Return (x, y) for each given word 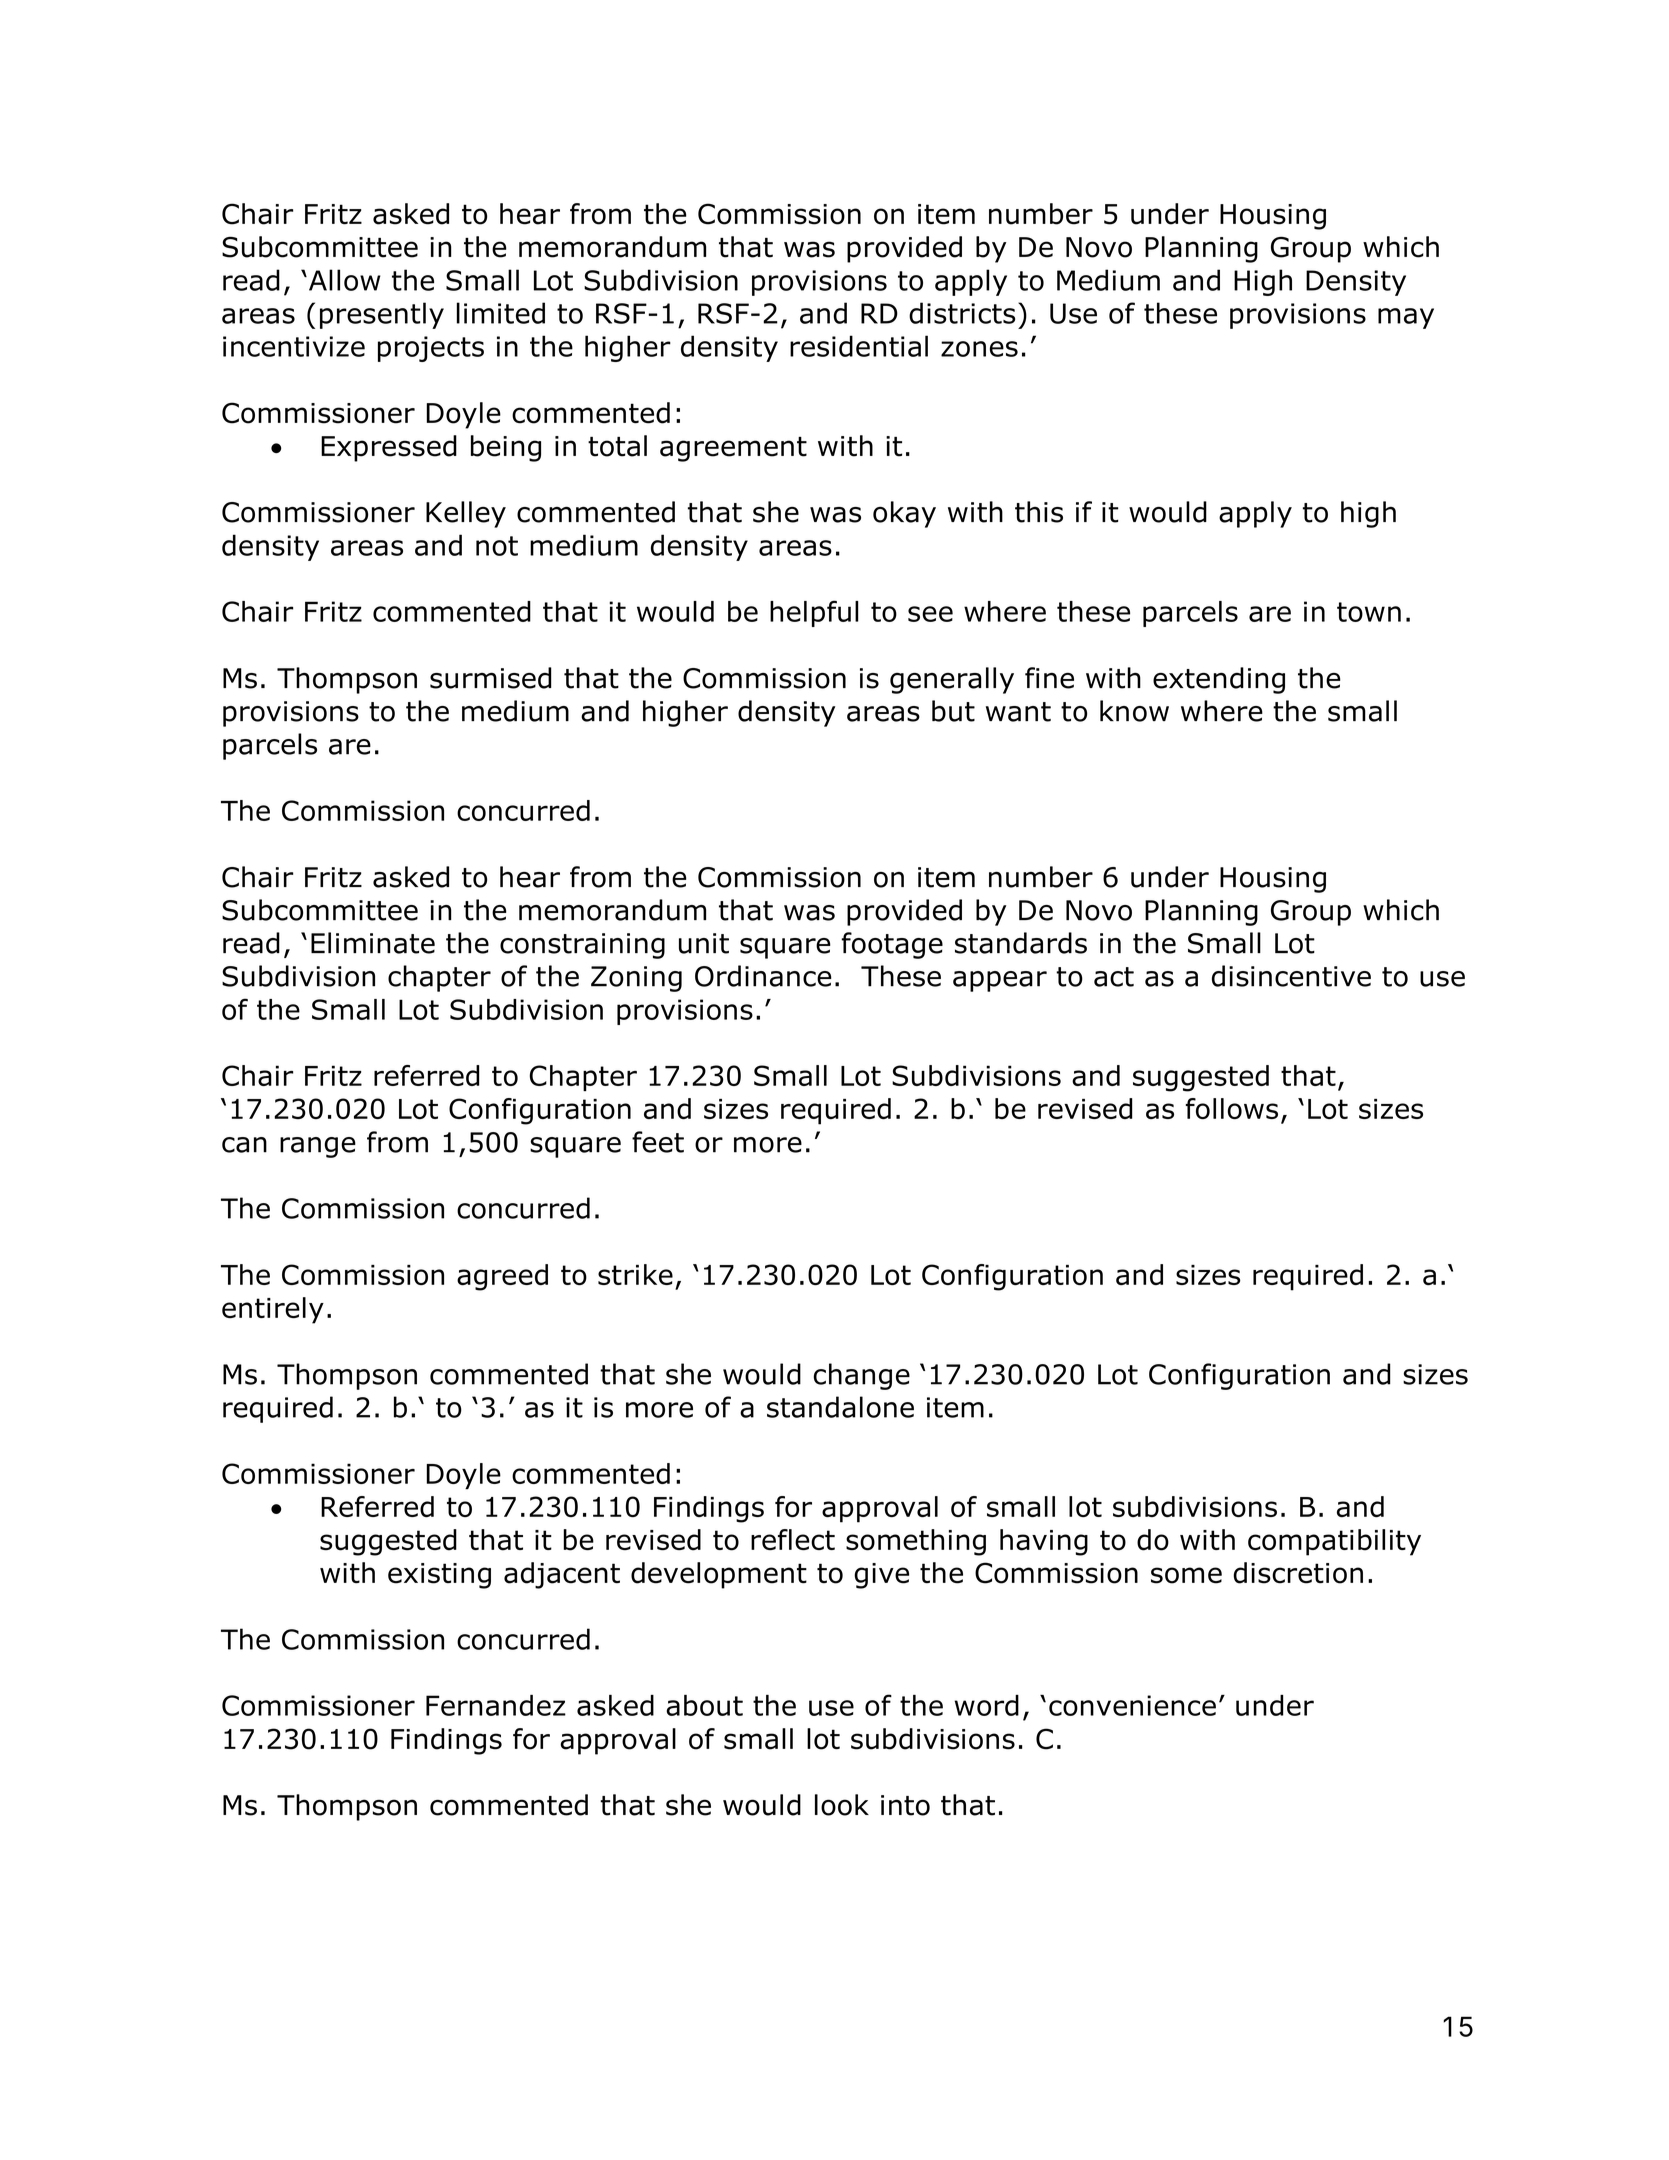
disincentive (1291, 976)
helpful (814, 613)
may (1406, 318)
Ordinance (763, 976)
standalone (840, 1407)
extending (1219, 680)
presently (382, 315)
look (842, 1805)
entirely (273, 1310)
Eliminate (373, 943)
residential (859, 346)
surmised (491, 678)
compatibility (1334, 1542)
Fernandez (496, 1705)
